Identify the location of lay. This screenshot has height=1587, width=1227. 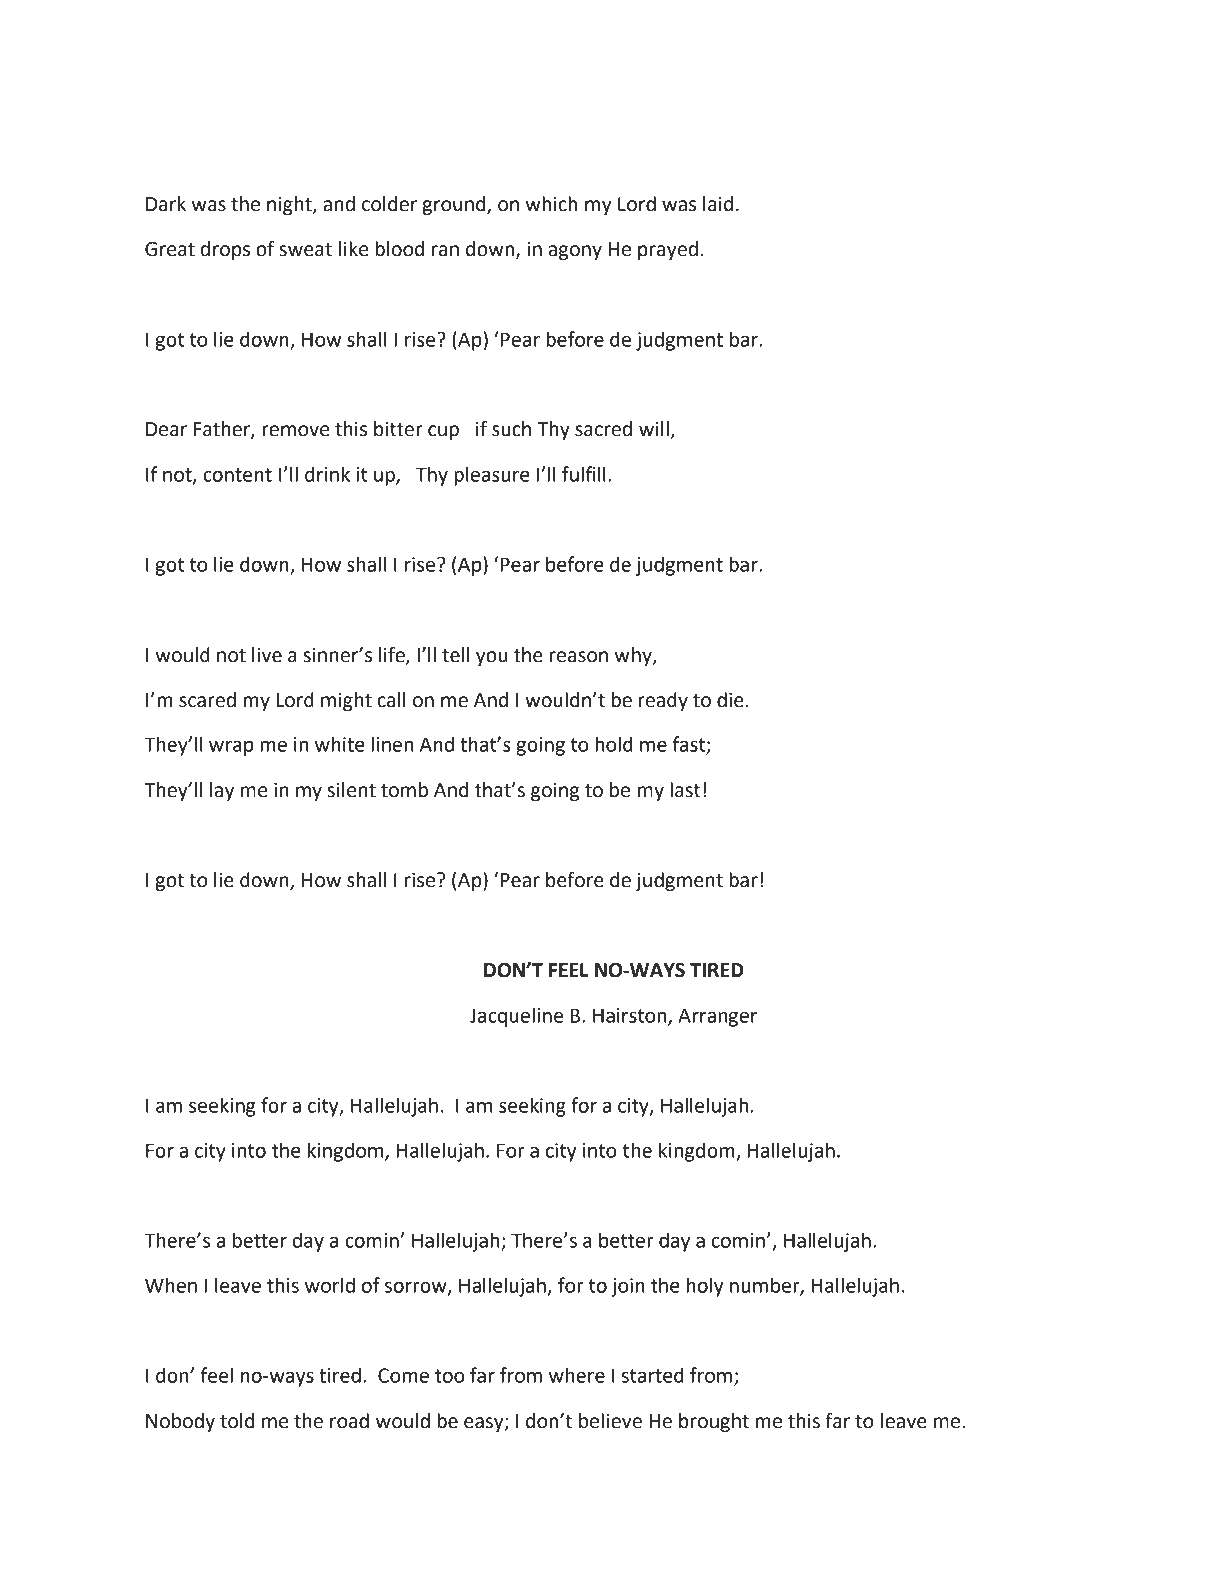
(222, 791).
